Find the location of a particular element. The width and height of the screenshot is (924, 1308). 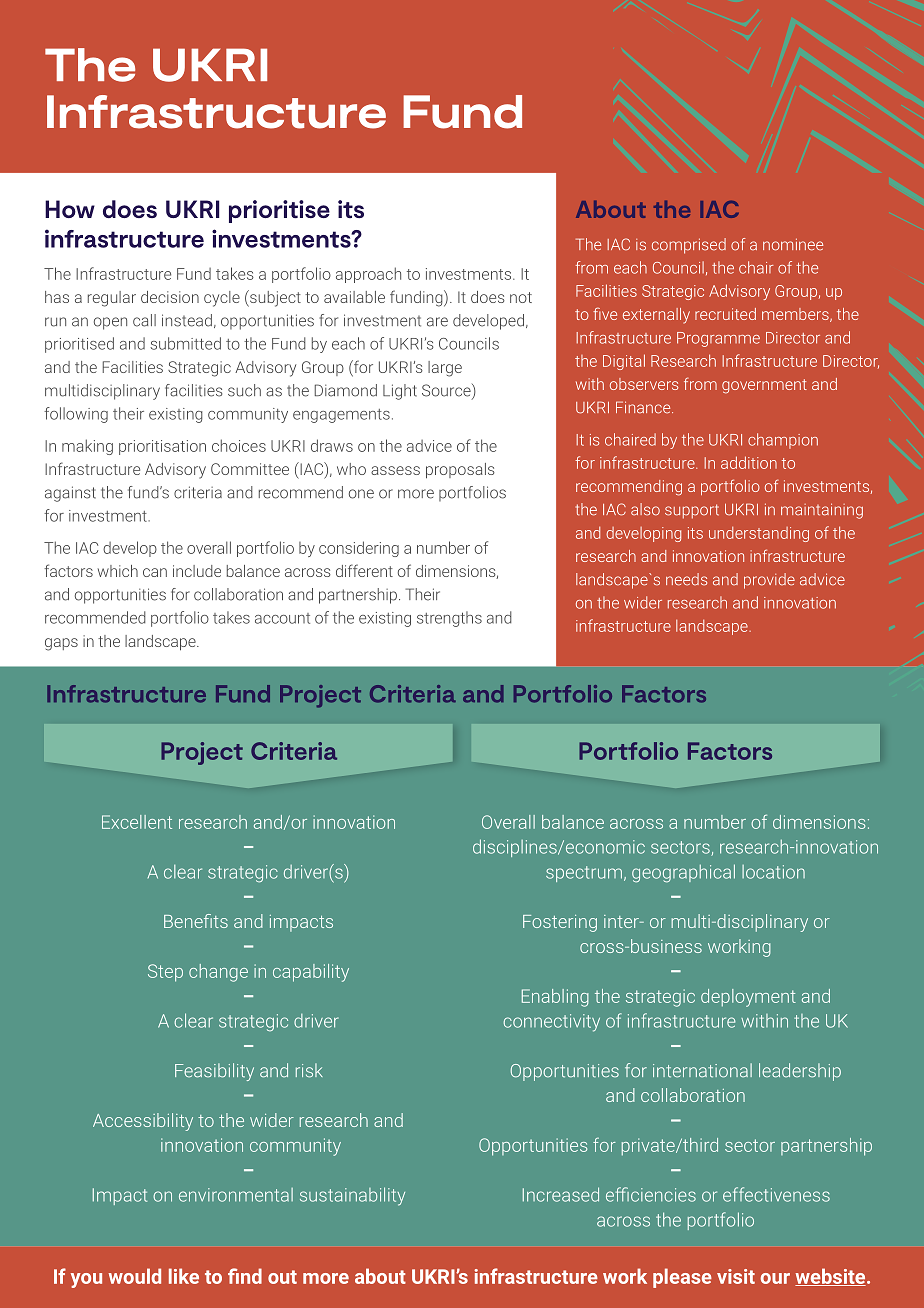

provide is located at coordinates (769, 581).
